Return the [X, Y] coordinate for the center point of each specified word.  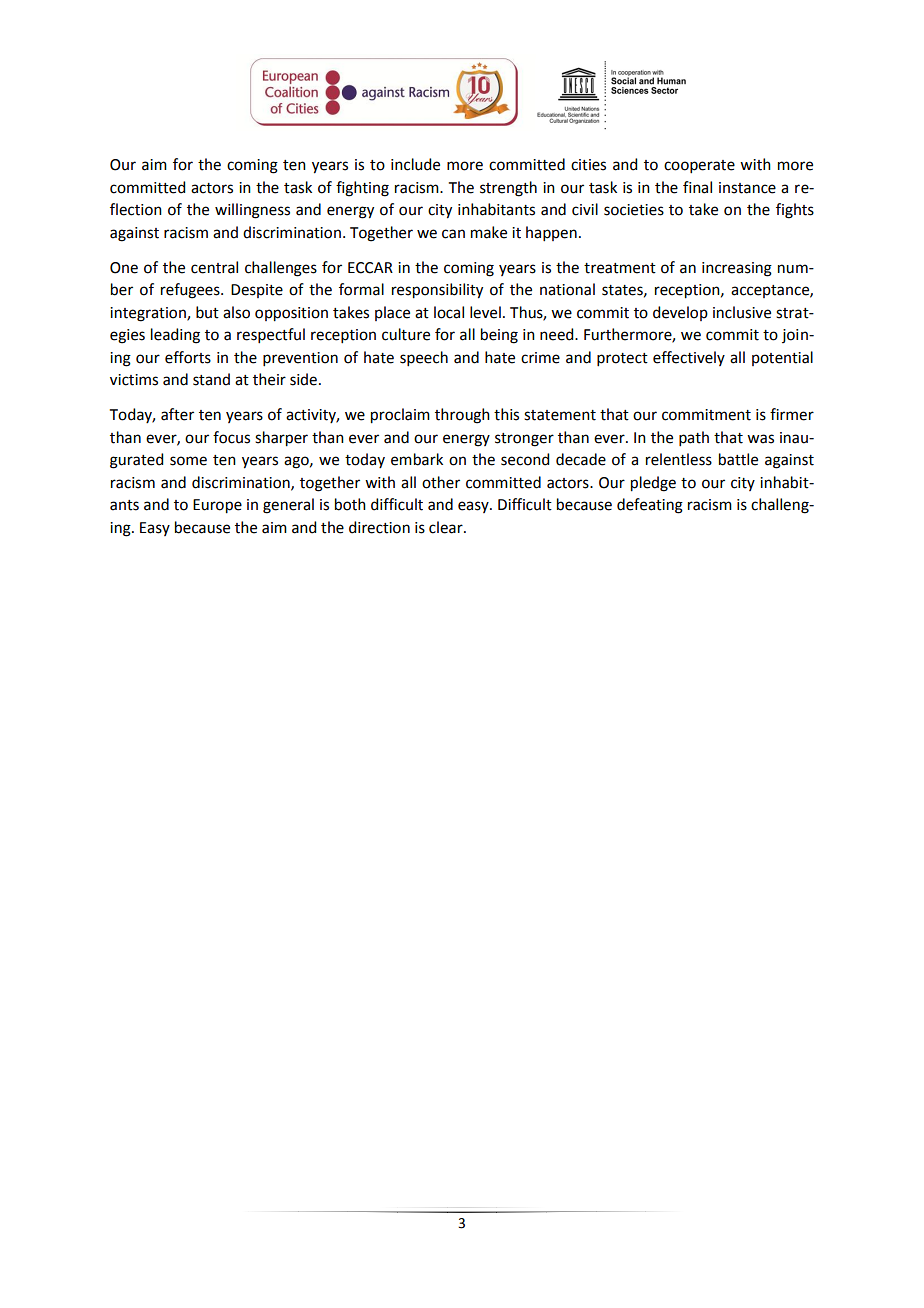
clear [447, 527]
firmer [792, 414]
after [177, 414]
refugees [191, 291]
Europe [217, 506]
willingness [252, 211]
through [462, 416]
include [415, 164]
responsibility [437, 291]
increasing [737, 269]
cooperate [699, 166]
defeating [650, 506]
